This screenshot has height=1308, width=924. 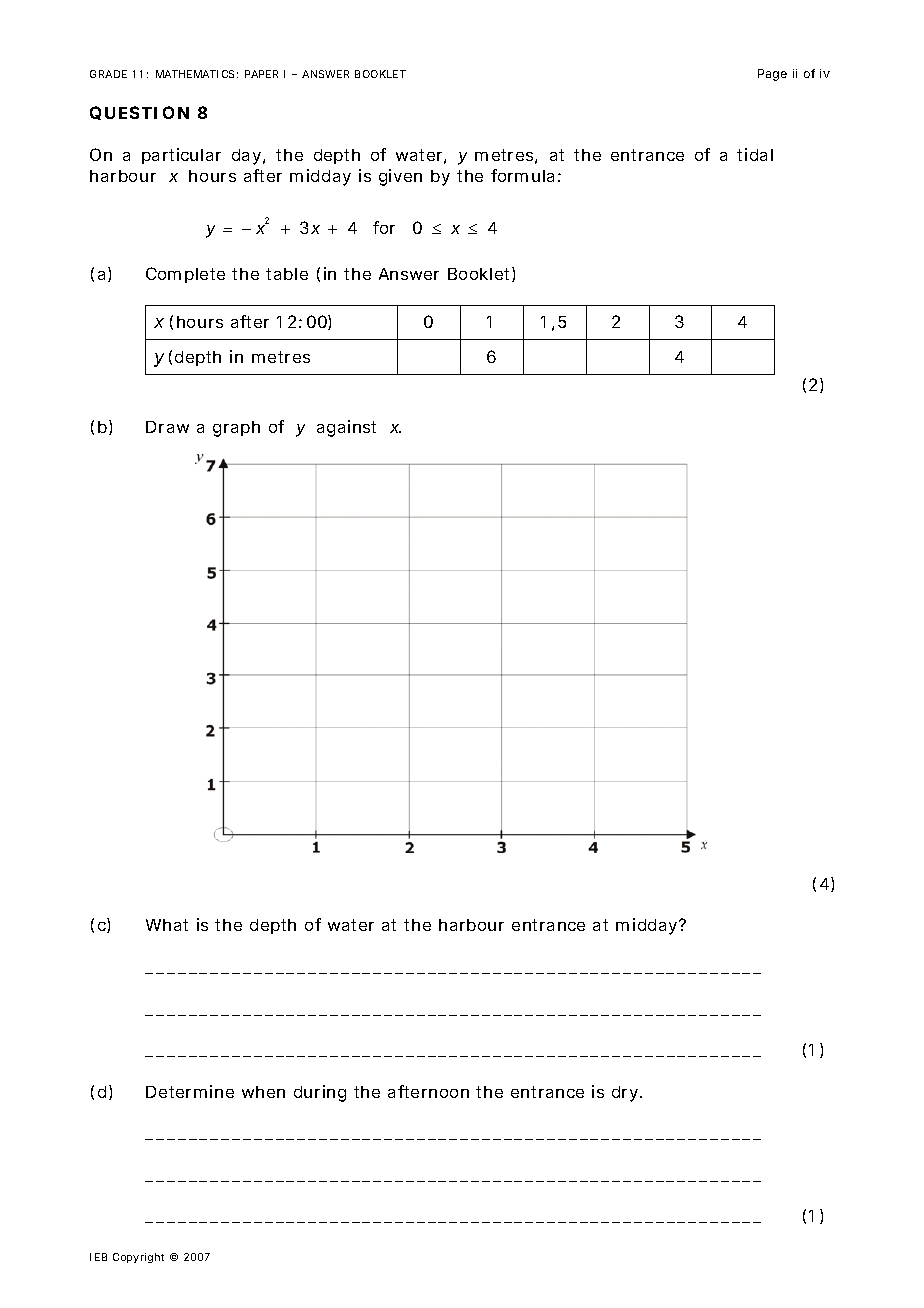 I want to click on given, so click(x=400, y=177).
